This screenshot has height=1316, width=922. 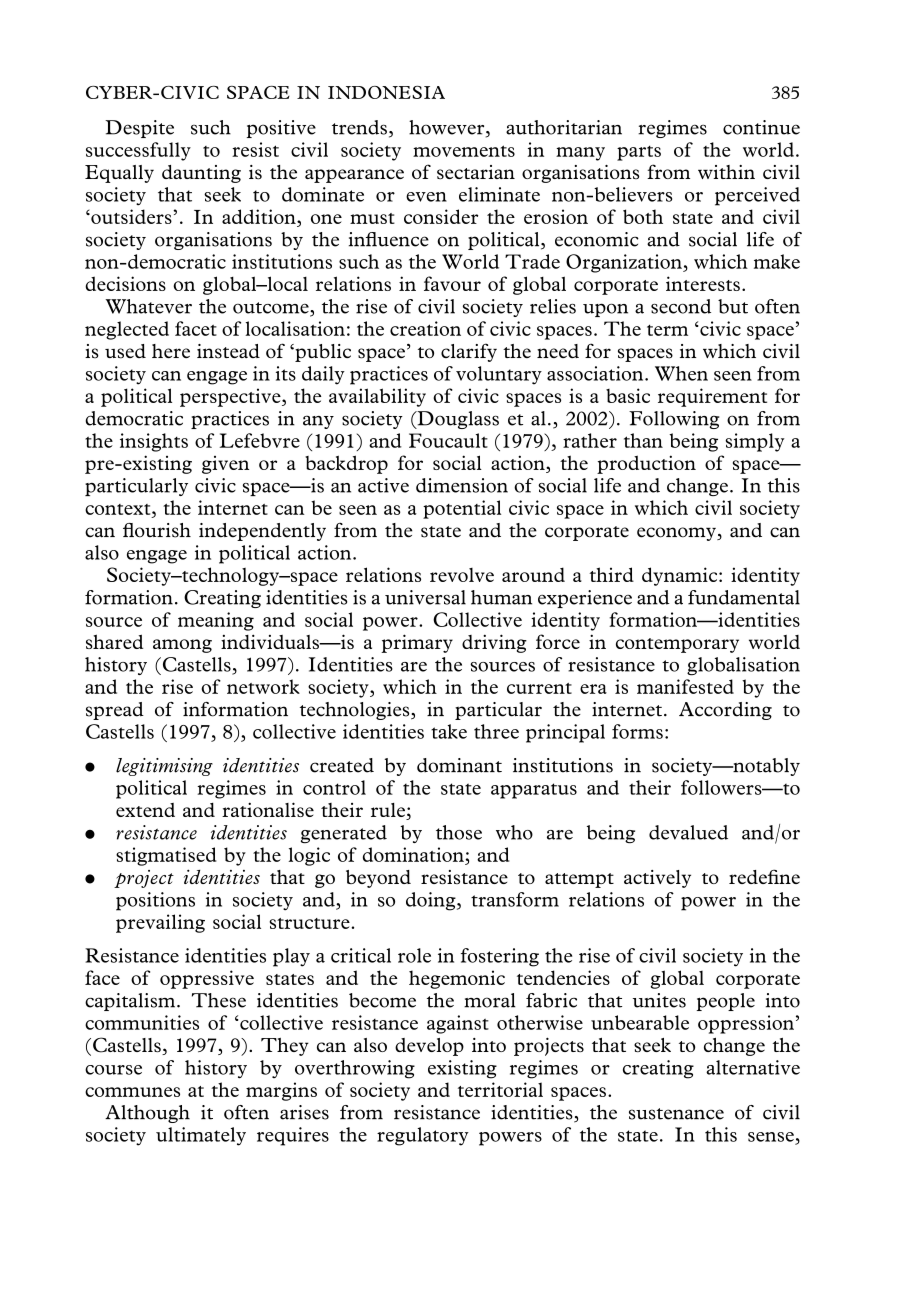 I want to click on Following, so click(x=674, y=420).
